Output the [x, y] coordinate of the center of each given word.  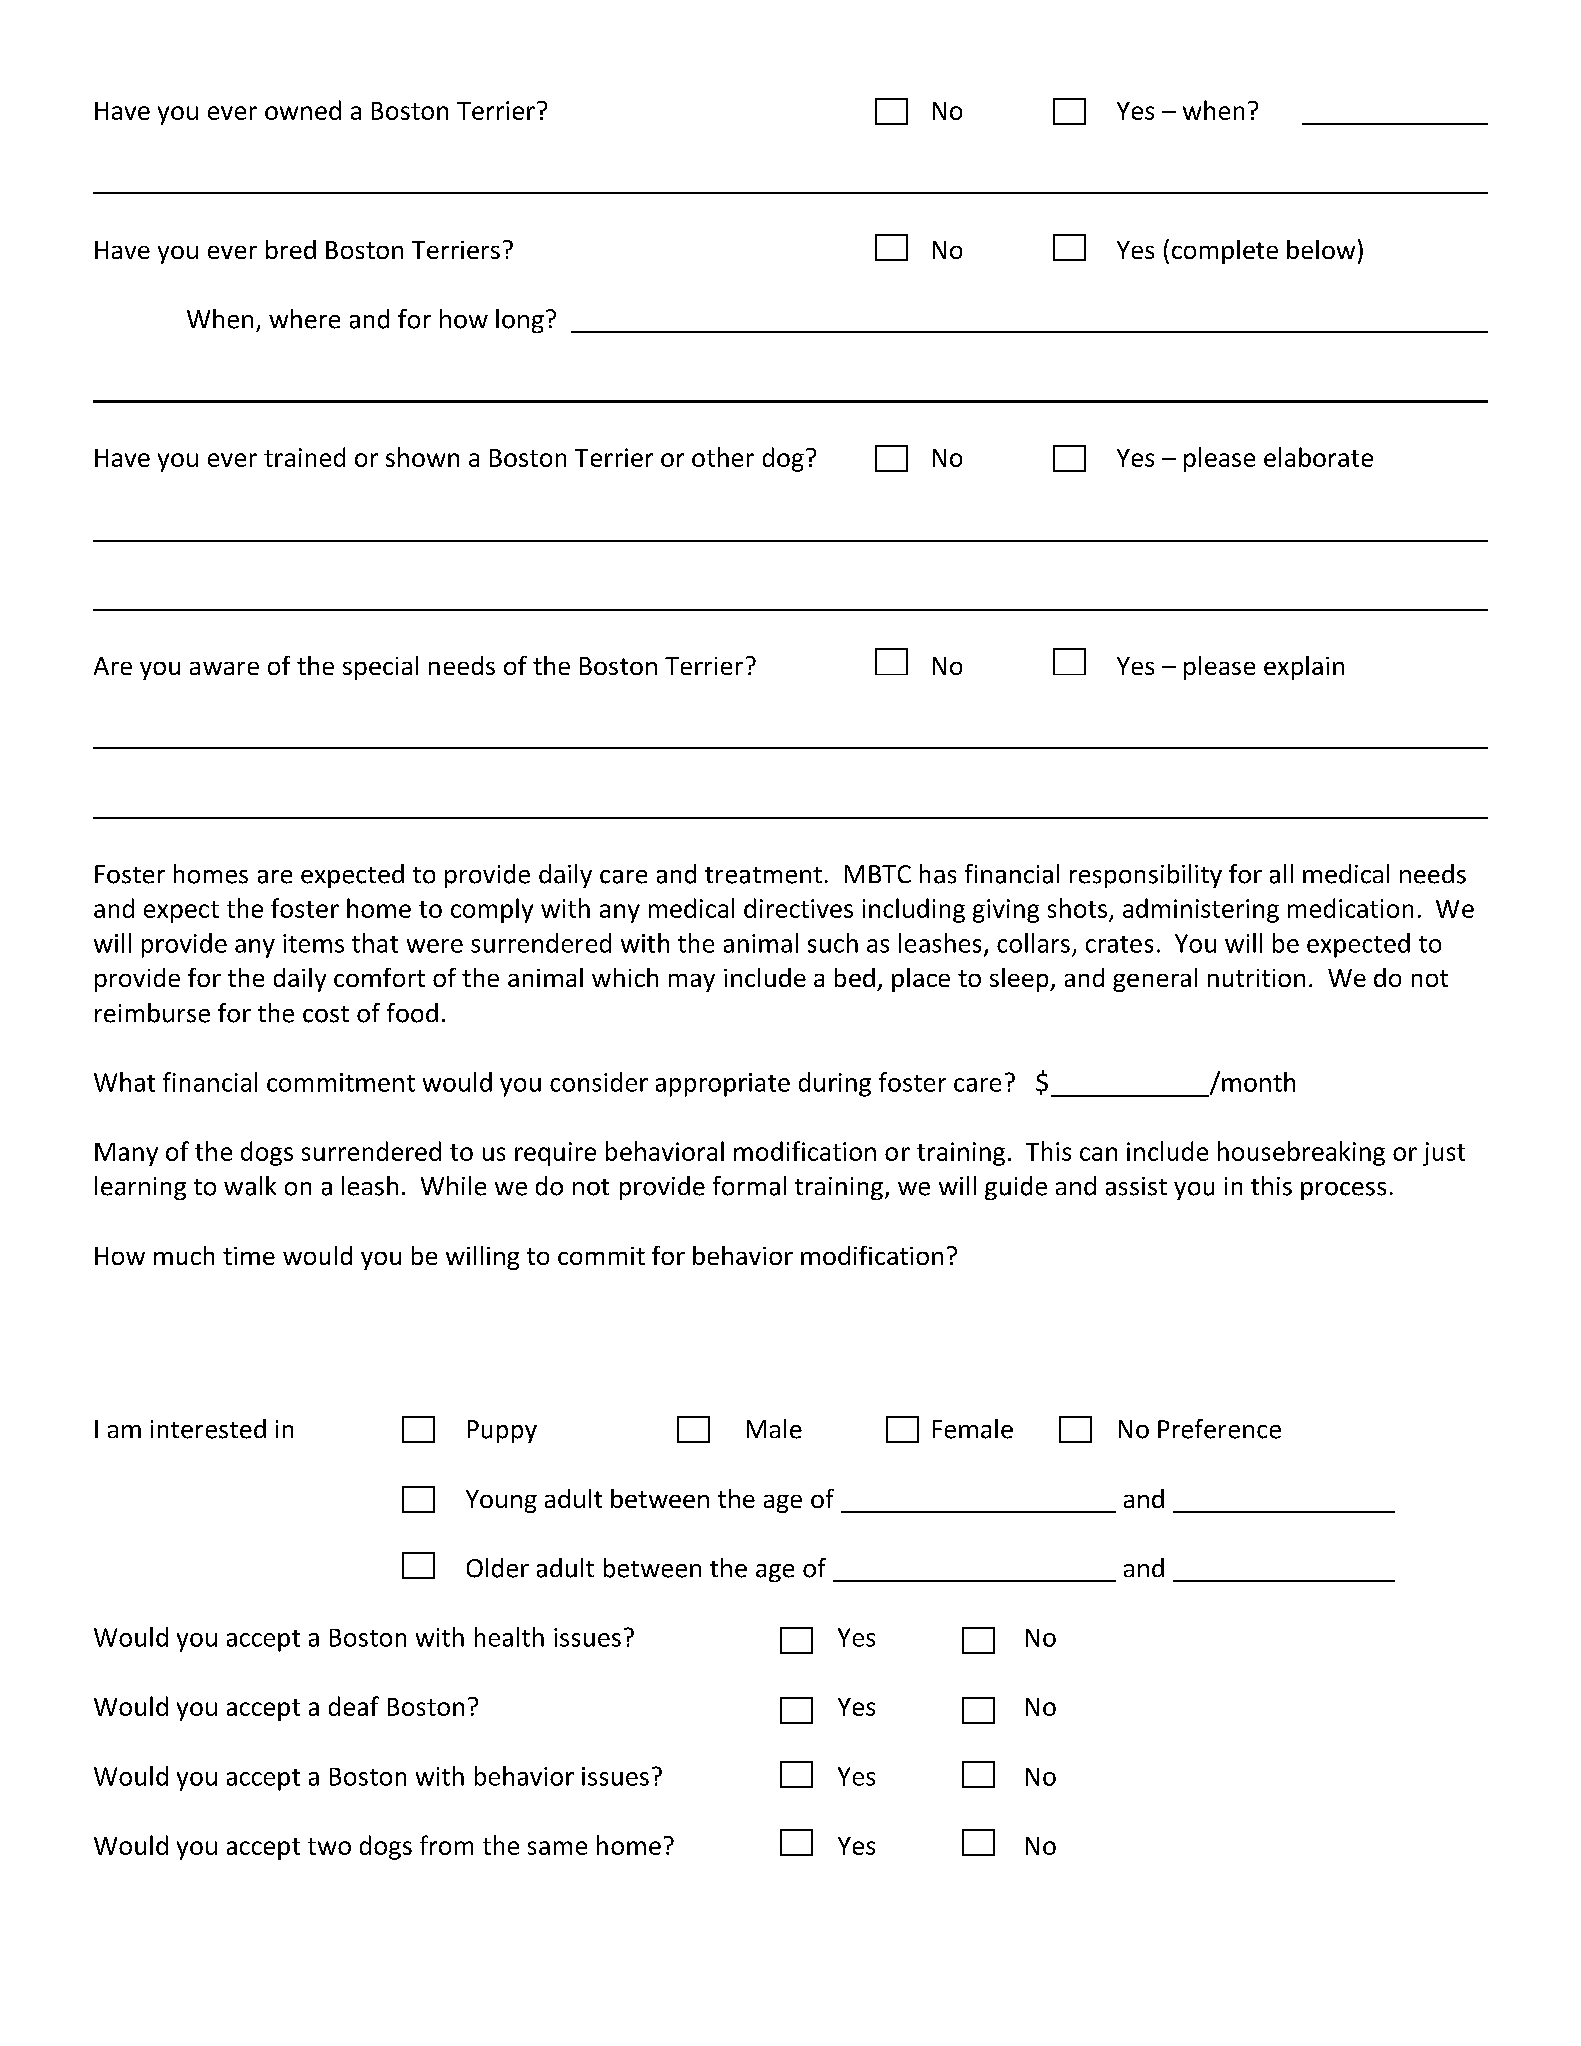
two [329, 1846]
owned [303, 110]
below [1321, 249]
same [557, 1848]
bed [855, 977]
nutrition [1256, 978]
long [520, 321]
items [313, 943]
